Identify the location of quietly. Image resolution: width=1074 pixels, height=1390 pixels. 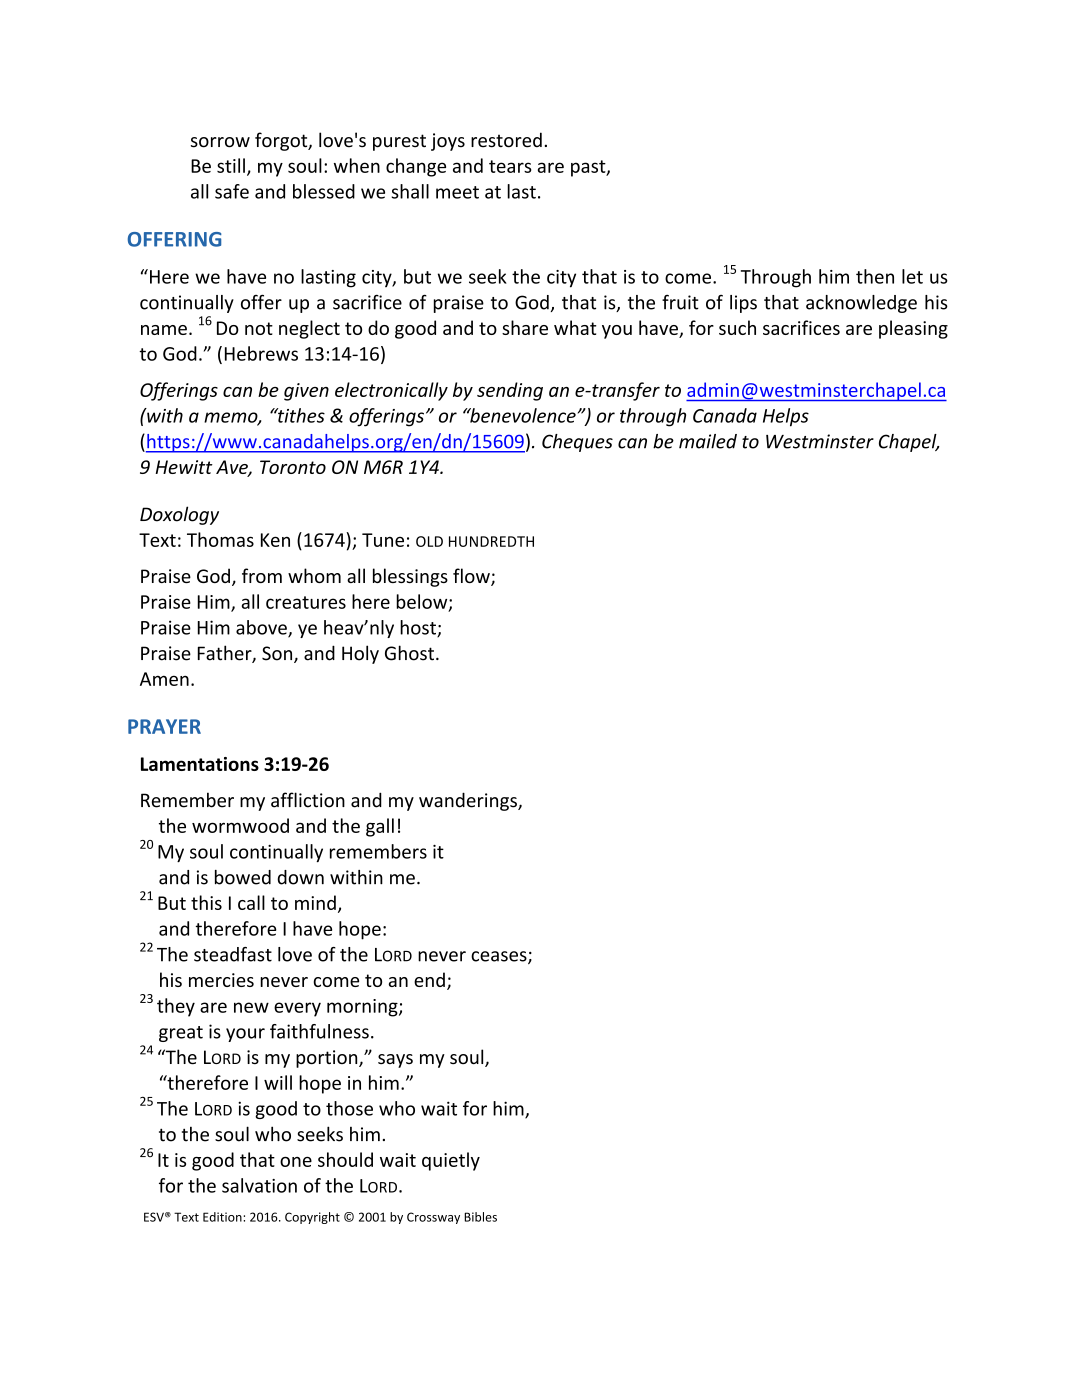
(451, 1161).
